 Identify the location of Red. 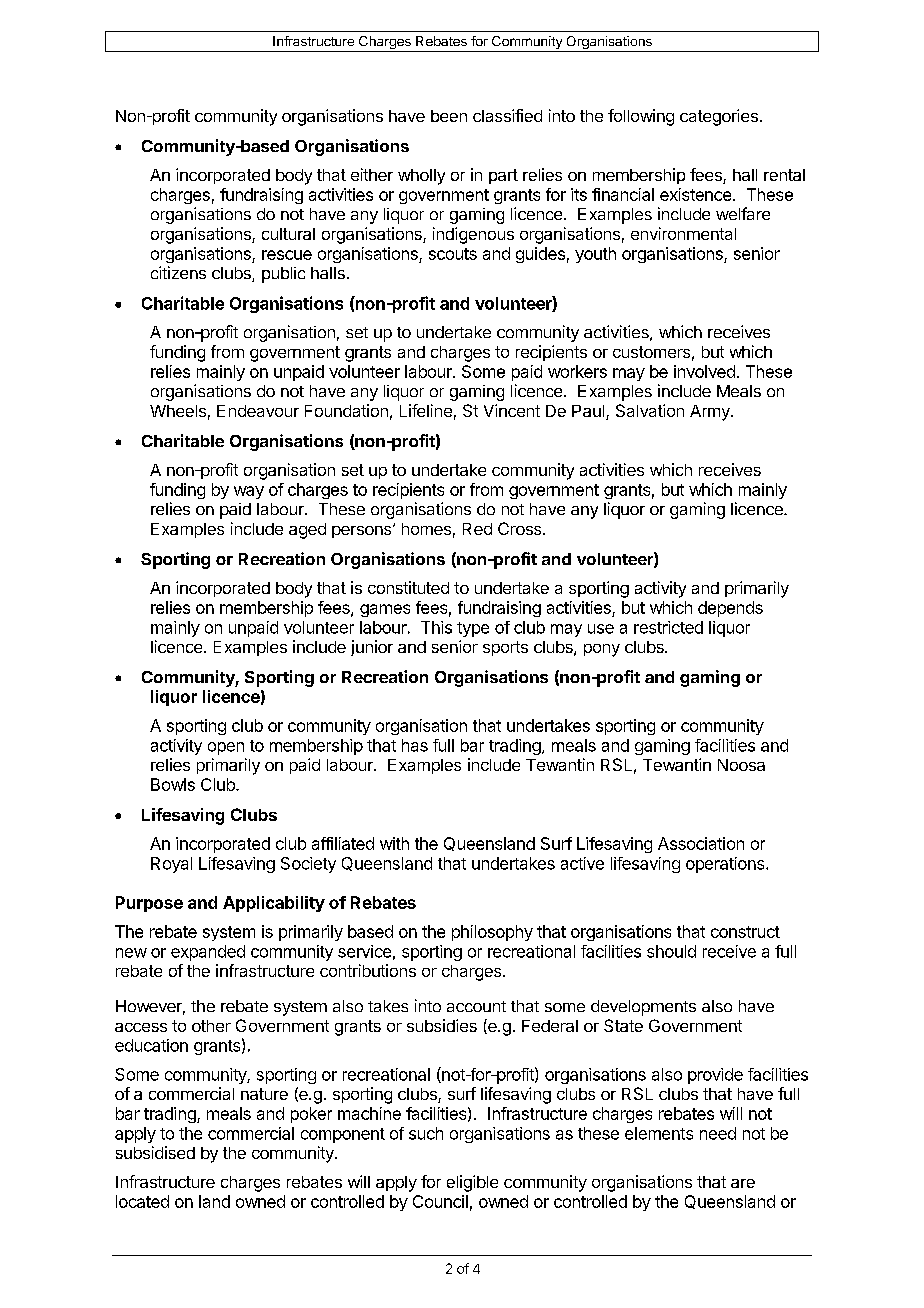
(477, 529).
